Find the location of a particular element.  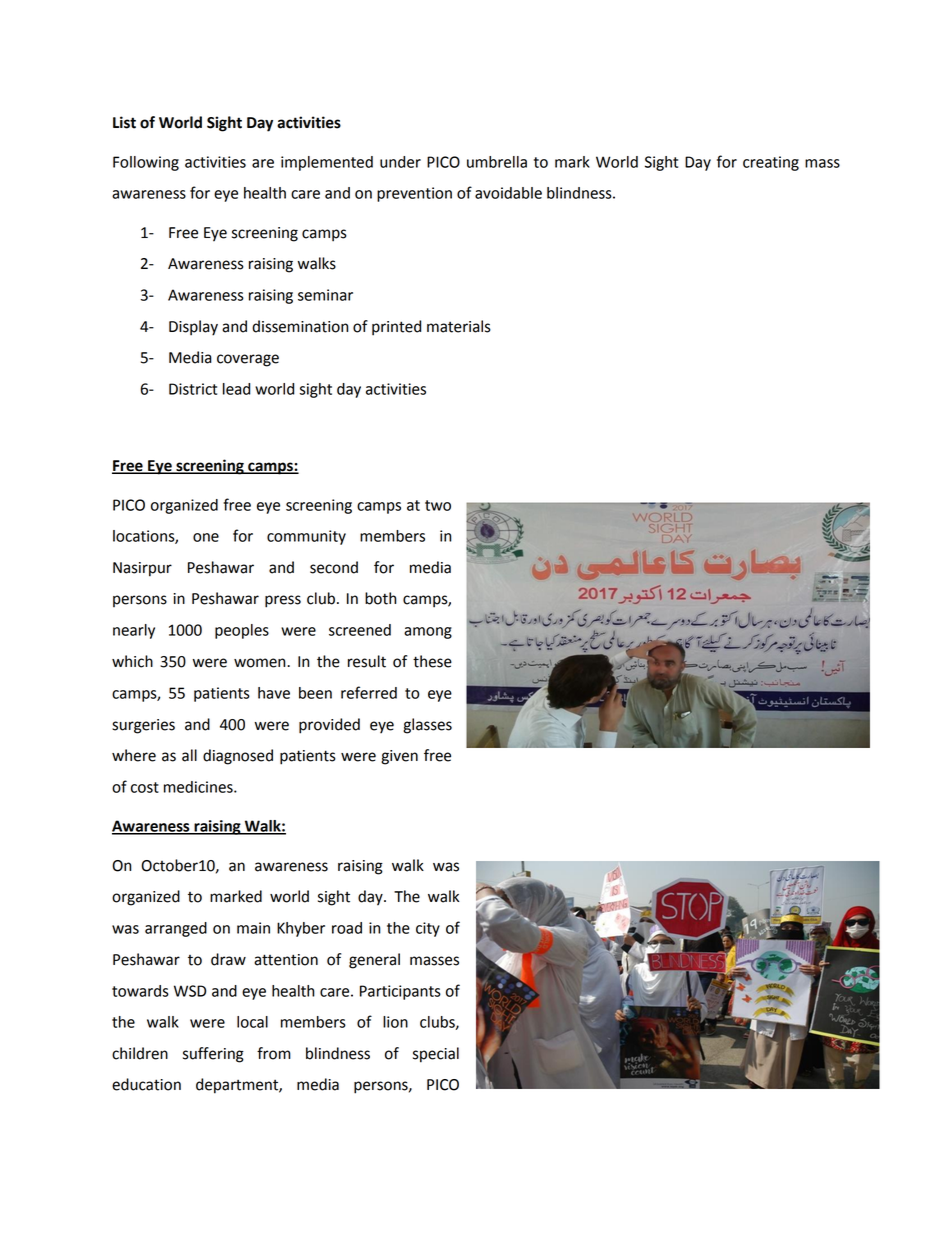

materials is located at coordinates (459, 326).
